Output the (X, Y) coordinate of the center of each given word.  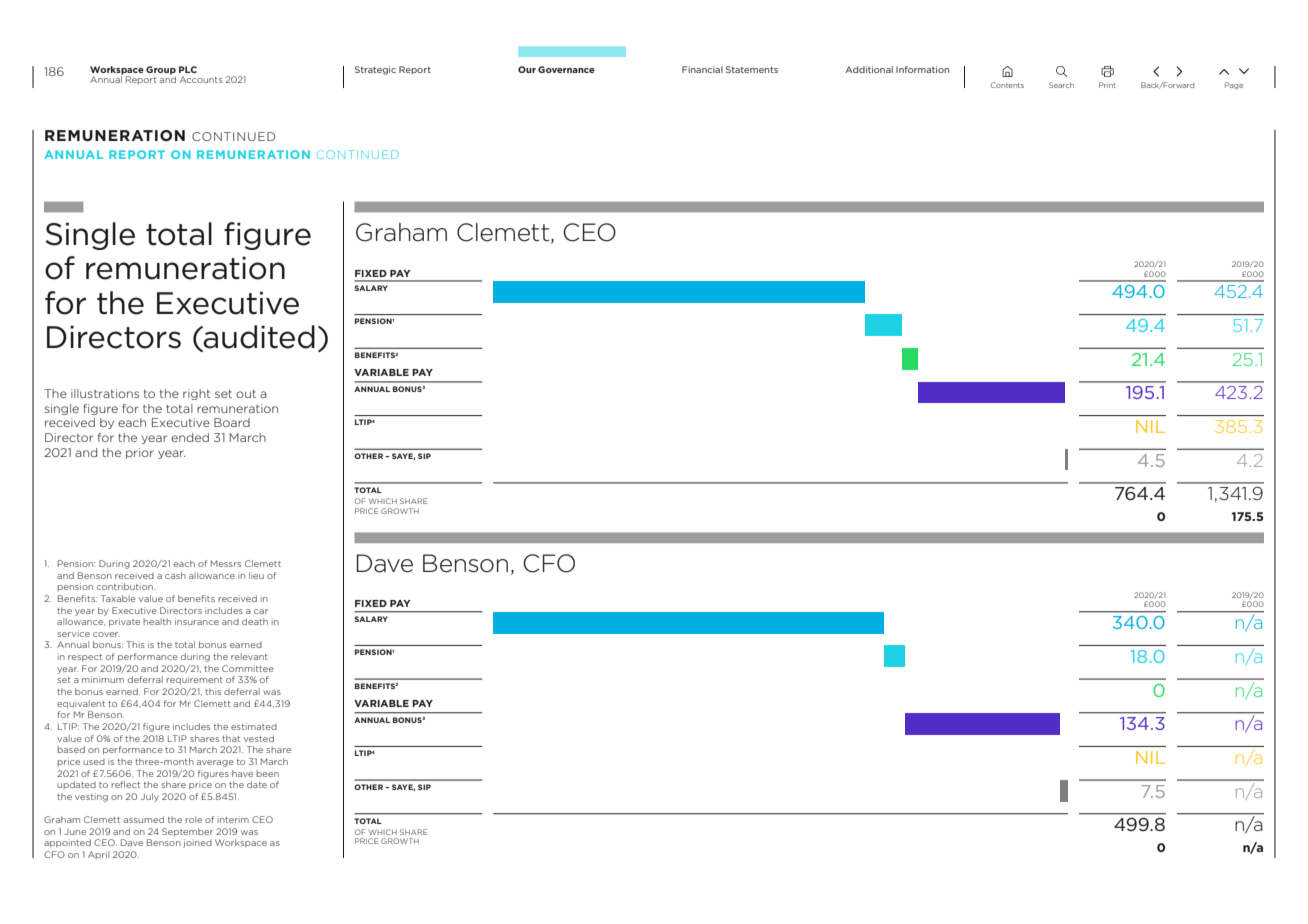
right (197, 394)
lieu (256, 575)
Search (1061, 85)
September (187, 832)
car (261, 611)
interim (233, 819)
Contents (1007, 85)
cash (175, 575)
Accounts (201, 79)
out (246, 394)
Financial (702, 69)
